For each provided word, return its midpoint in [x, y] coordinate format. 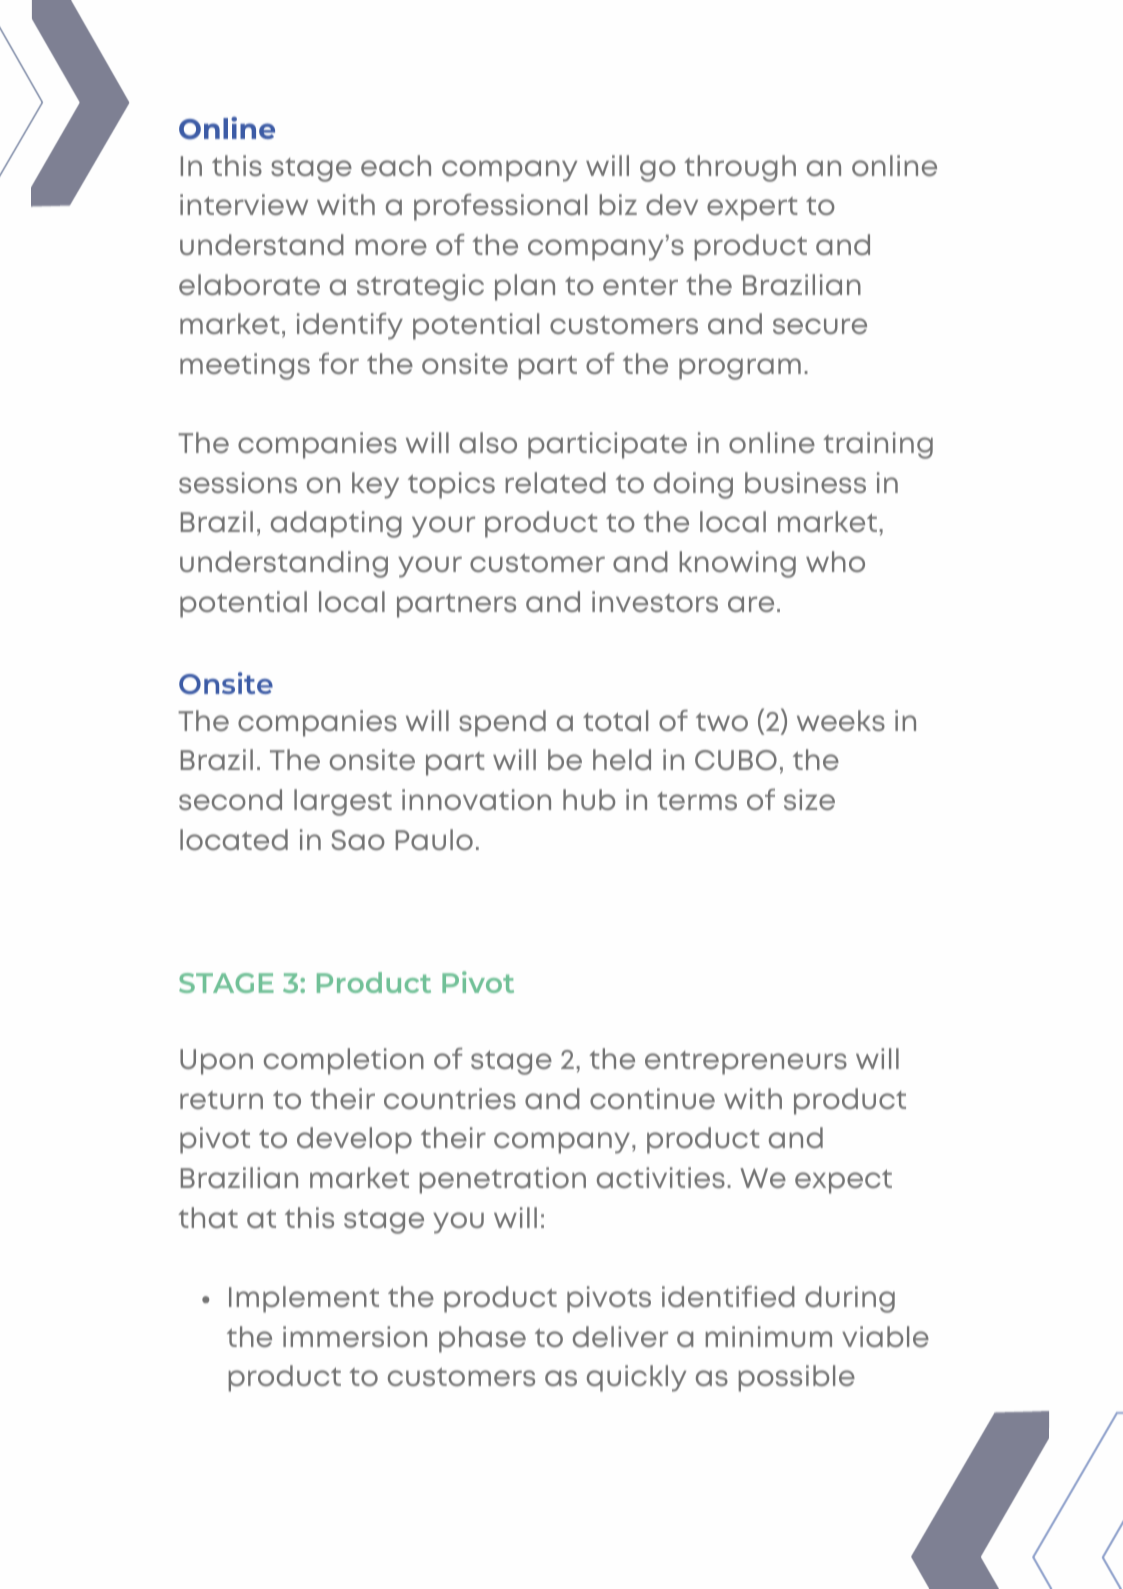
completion [344, 1061]
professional [500, 207]
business [805, 482]
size [809, 799]
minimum [769, 1336]
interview [244, 204]
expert [752, 209]
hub [589, 799]
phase [482, 1339]
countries [450, 1098]
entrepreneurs [746, 1063]
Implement [304, 1299]
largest [343, 802]
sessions [238, 482]
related [556, 482]
